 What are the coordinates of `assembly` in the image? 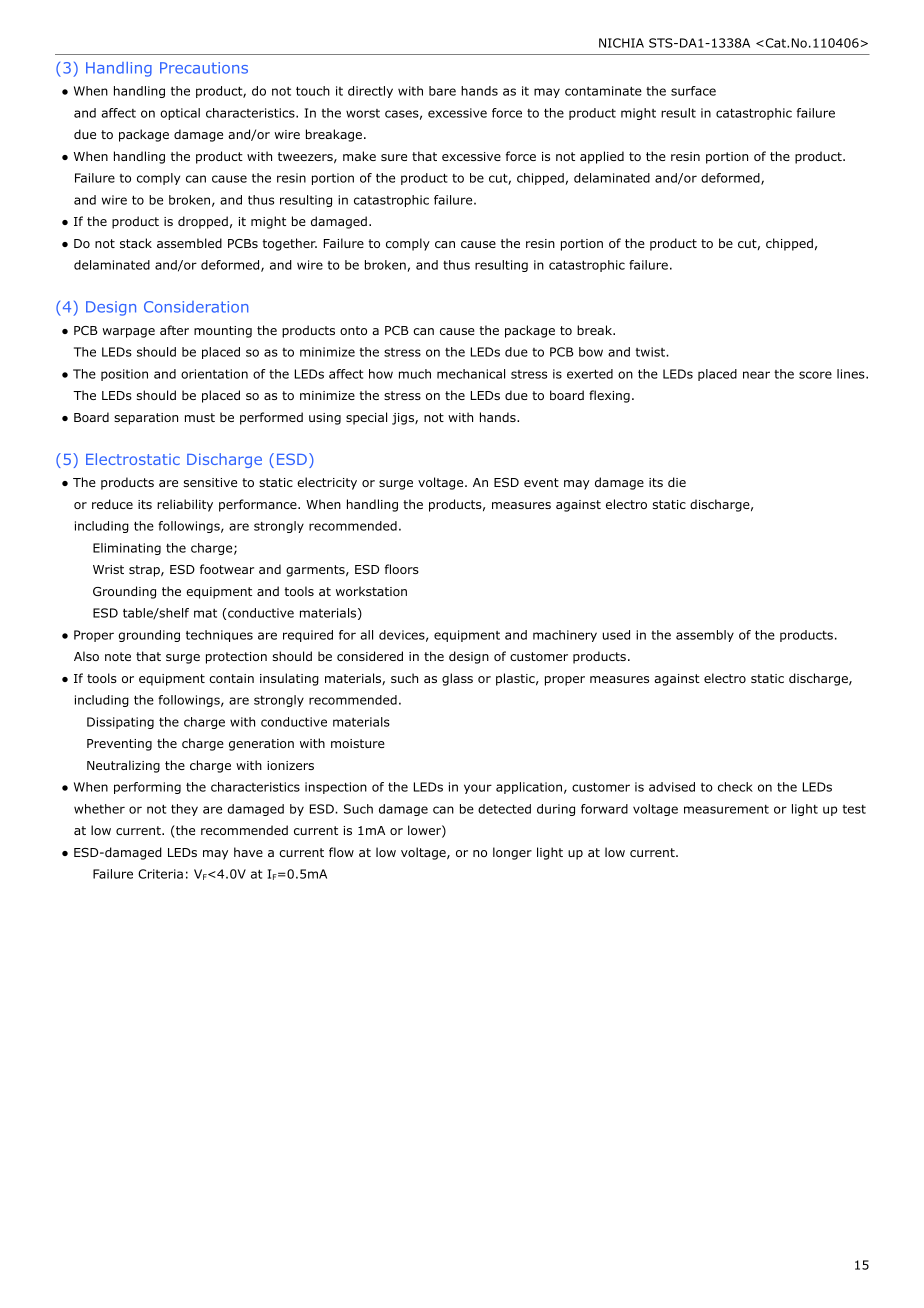 It's located at (705, 636).
